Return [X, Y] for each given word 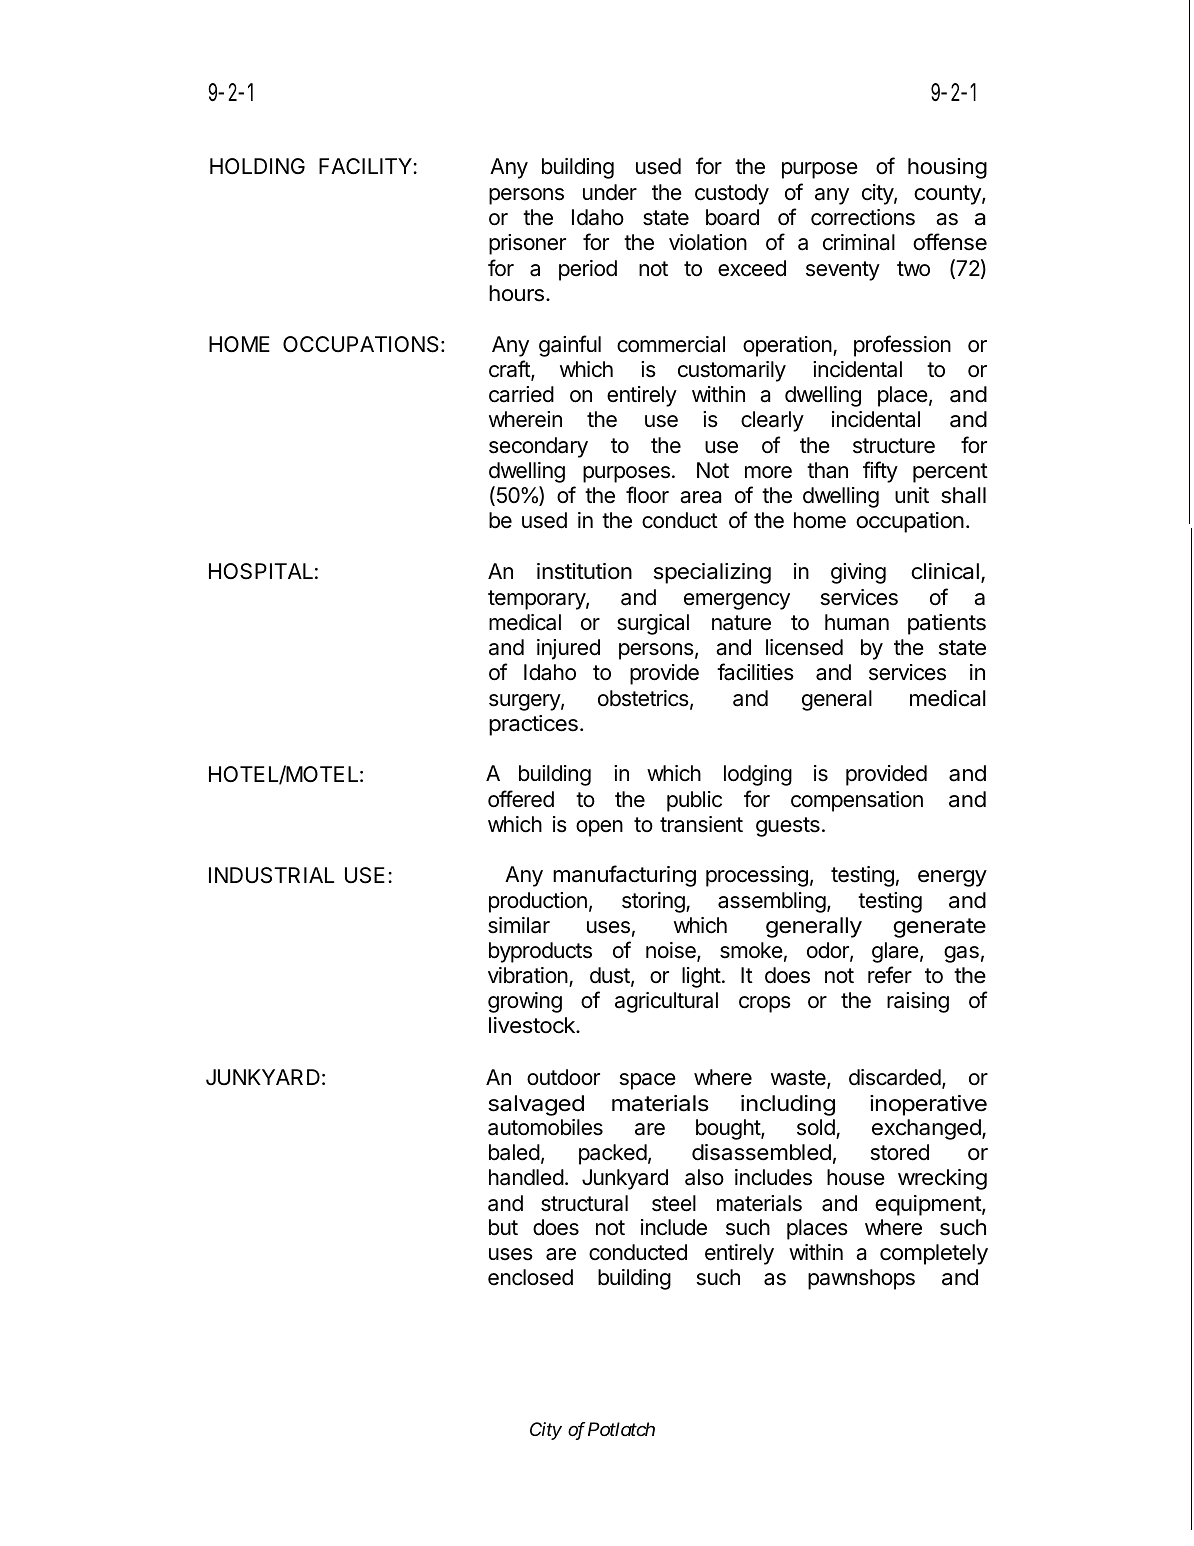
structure [894, 446]
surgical [653, 624]
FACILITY [365, 166]
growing [525, 1002]
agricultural [666, 1002]
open [599, 828]
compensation [857, 801]
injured [568, 649]
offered [521, 799]
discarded [895, 1077]
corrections [863, 217]
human [857, 622]
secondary [538, 447]
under [610, 192]
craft [510, 370]
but [503, 1227]
